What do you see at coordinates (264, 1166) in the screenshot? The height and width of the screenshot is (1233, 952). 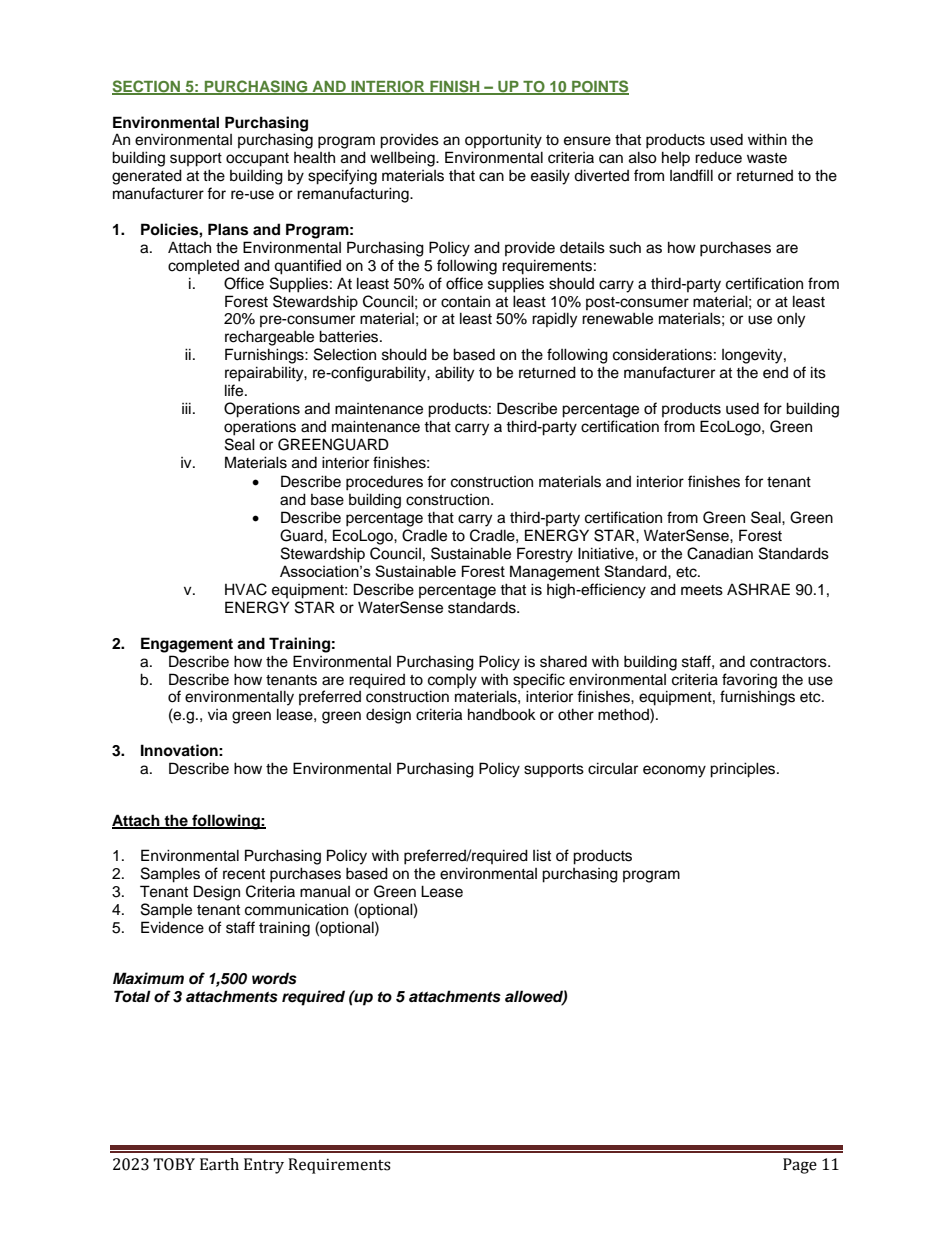 I see `Entry` at bounding box center [264, 1166].
